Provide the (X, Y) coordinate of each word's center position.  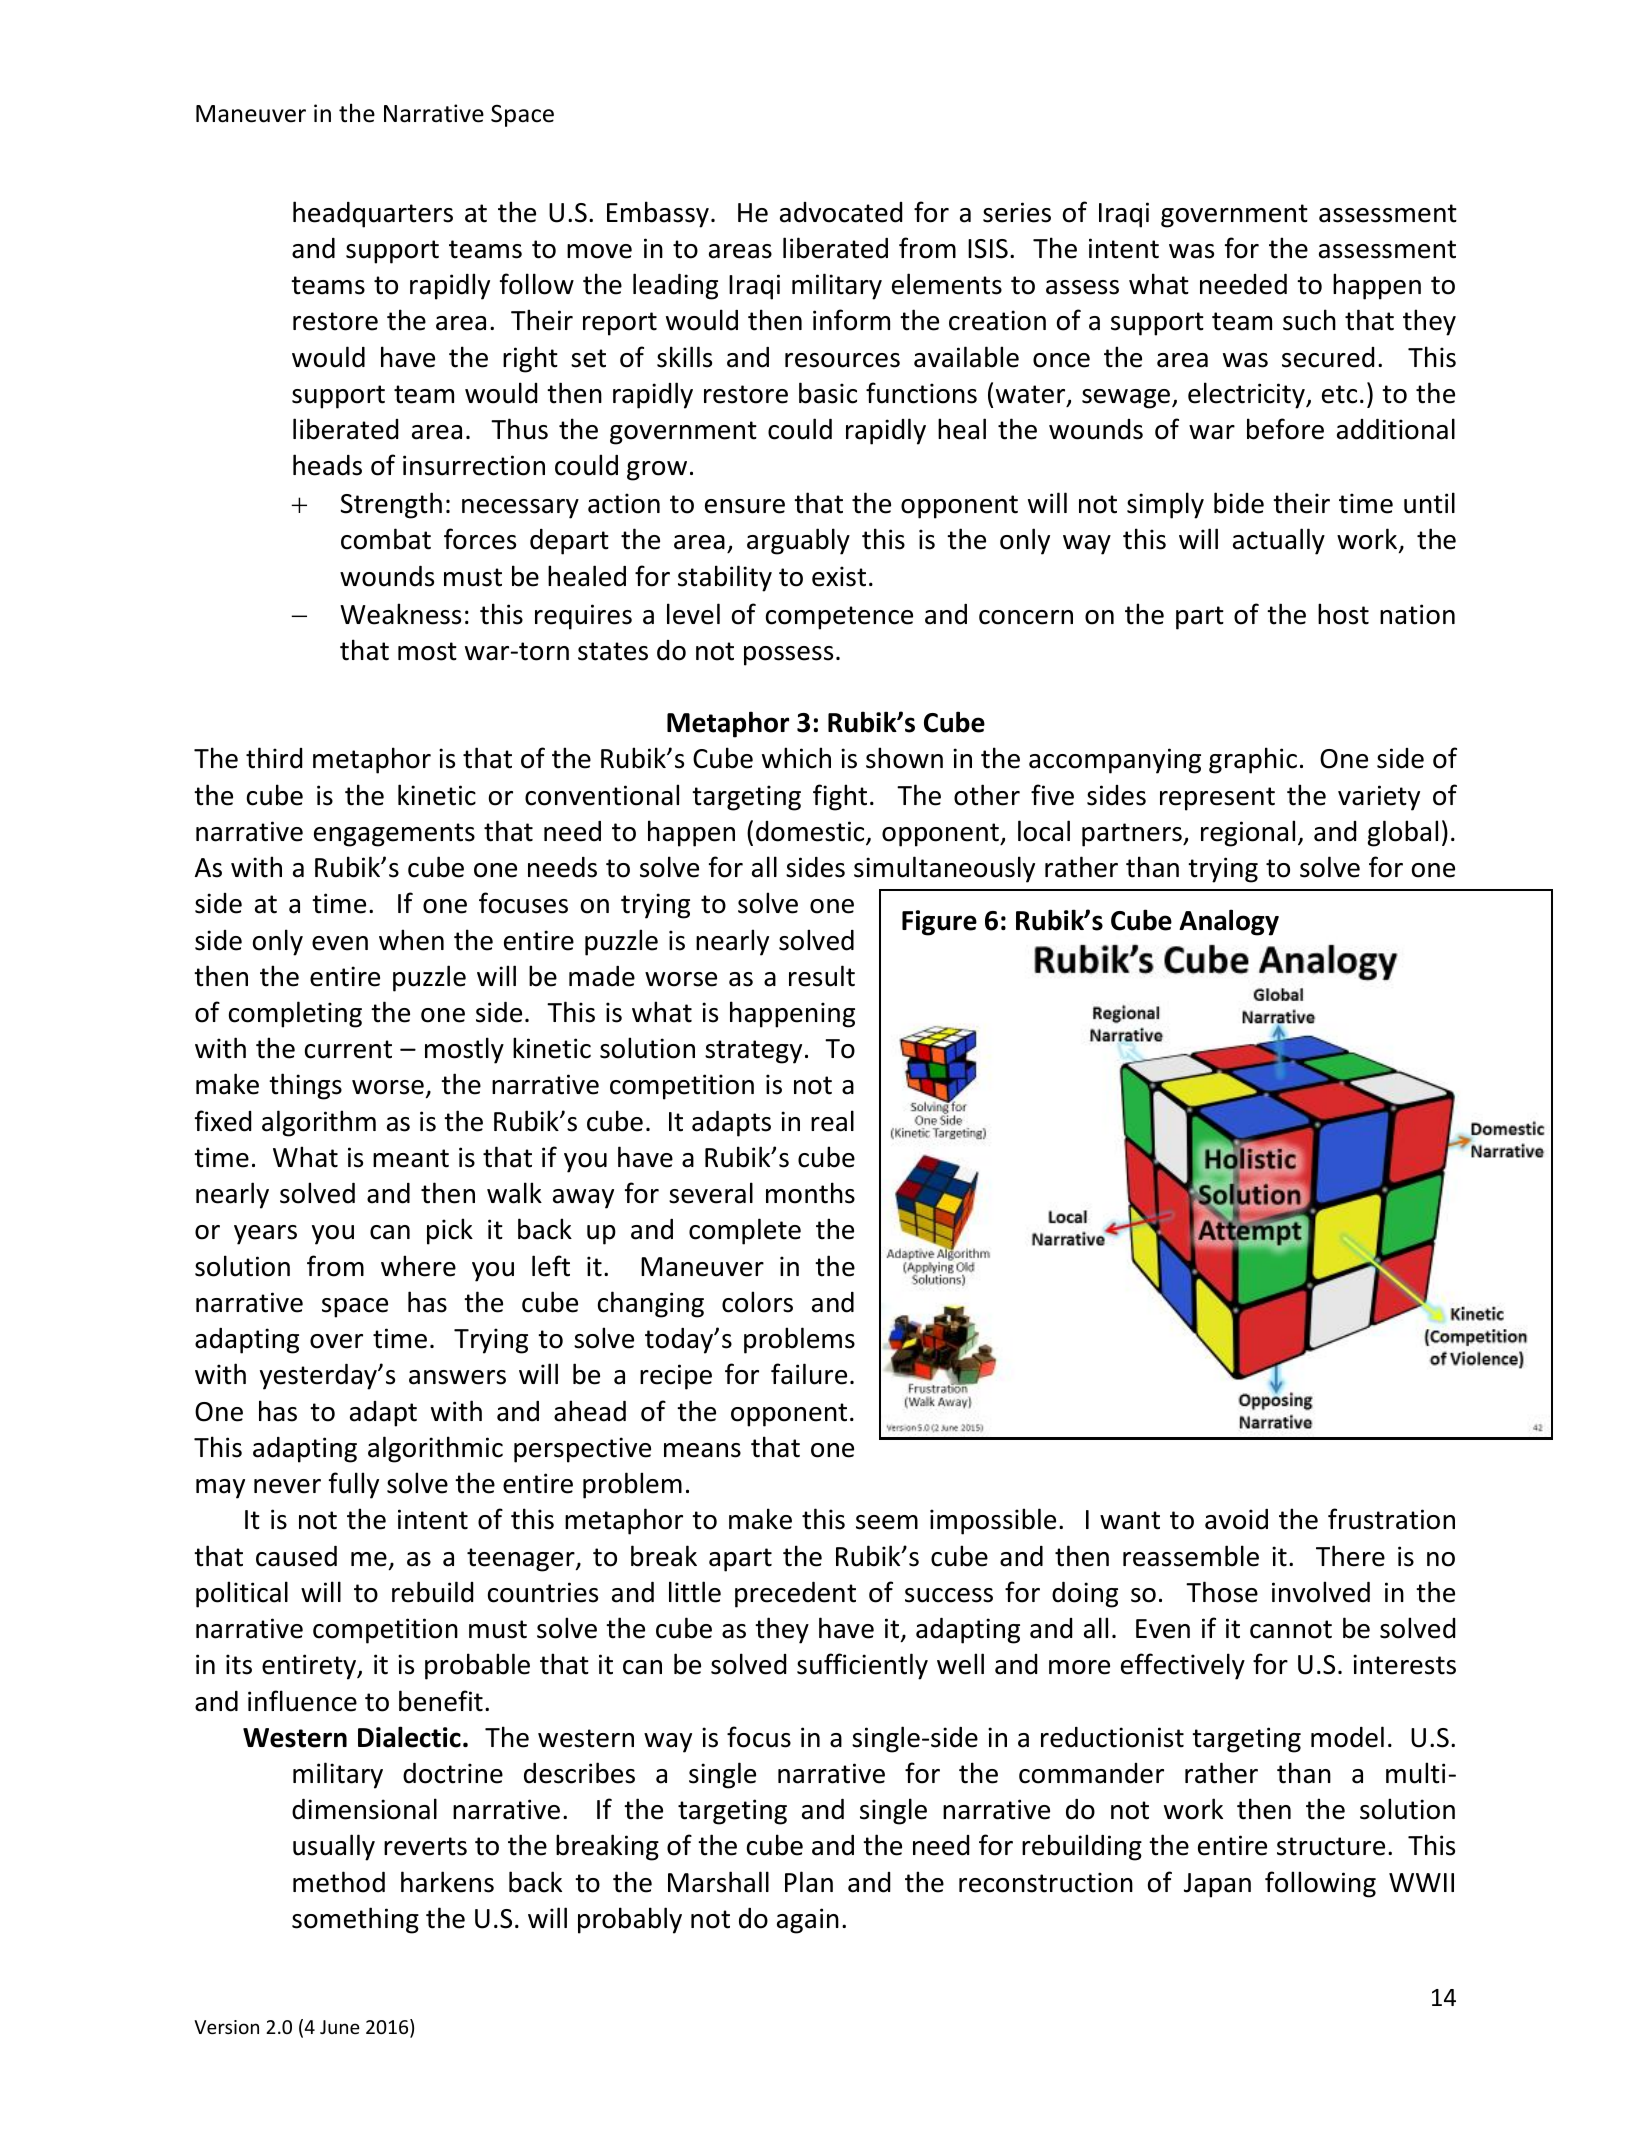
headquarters (373, 214)
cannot (1291, 1629)
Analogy (1229, 922)
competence (839, 618)
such (1309, 320)
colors (757, 1302)
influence (302, 1701)
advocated (841, 212)
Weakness (400, 614)
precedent (795, 1595)
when (411, 940)
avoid (1236, 1519)
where (418, 1266)
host (1343, 614)
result (822, 976)
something (355, 1920)
